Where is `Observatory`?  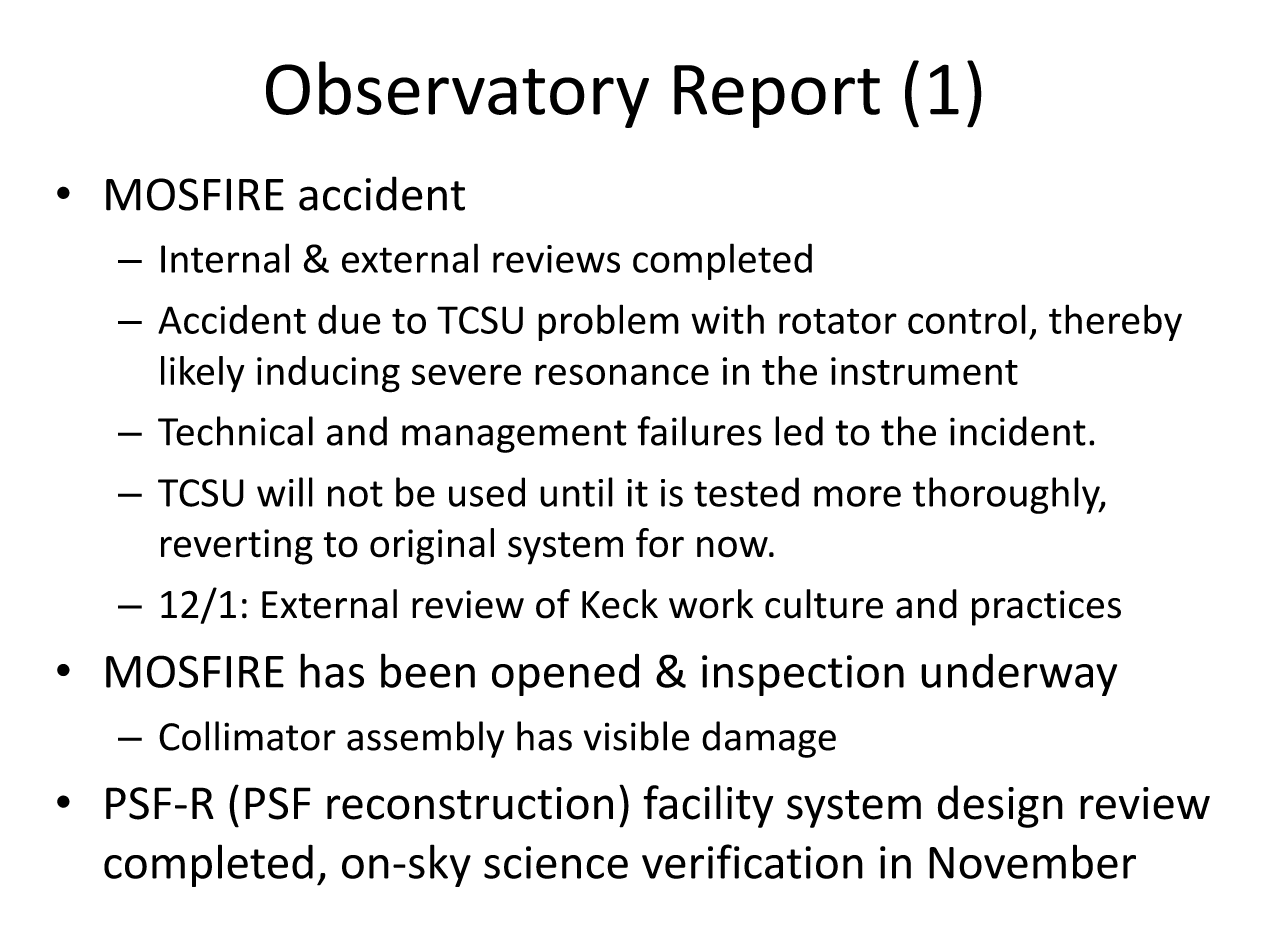 Observatory is located at coordinates (457, 94).
